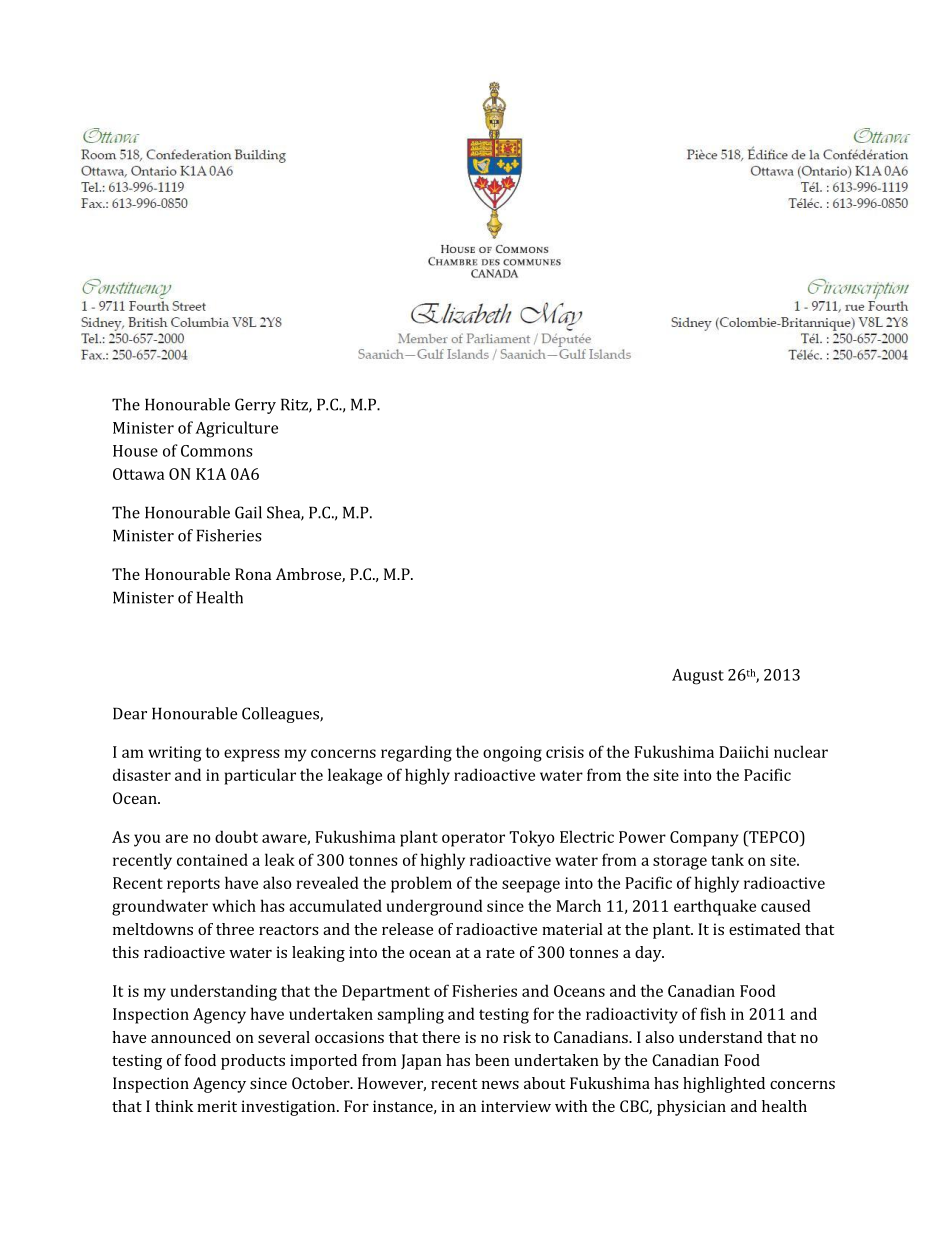 The height and width of the screenshot is (1233, 952). Describe the element at coordinates (130, 713) in the screenshot. I see `Dear` at that location.
